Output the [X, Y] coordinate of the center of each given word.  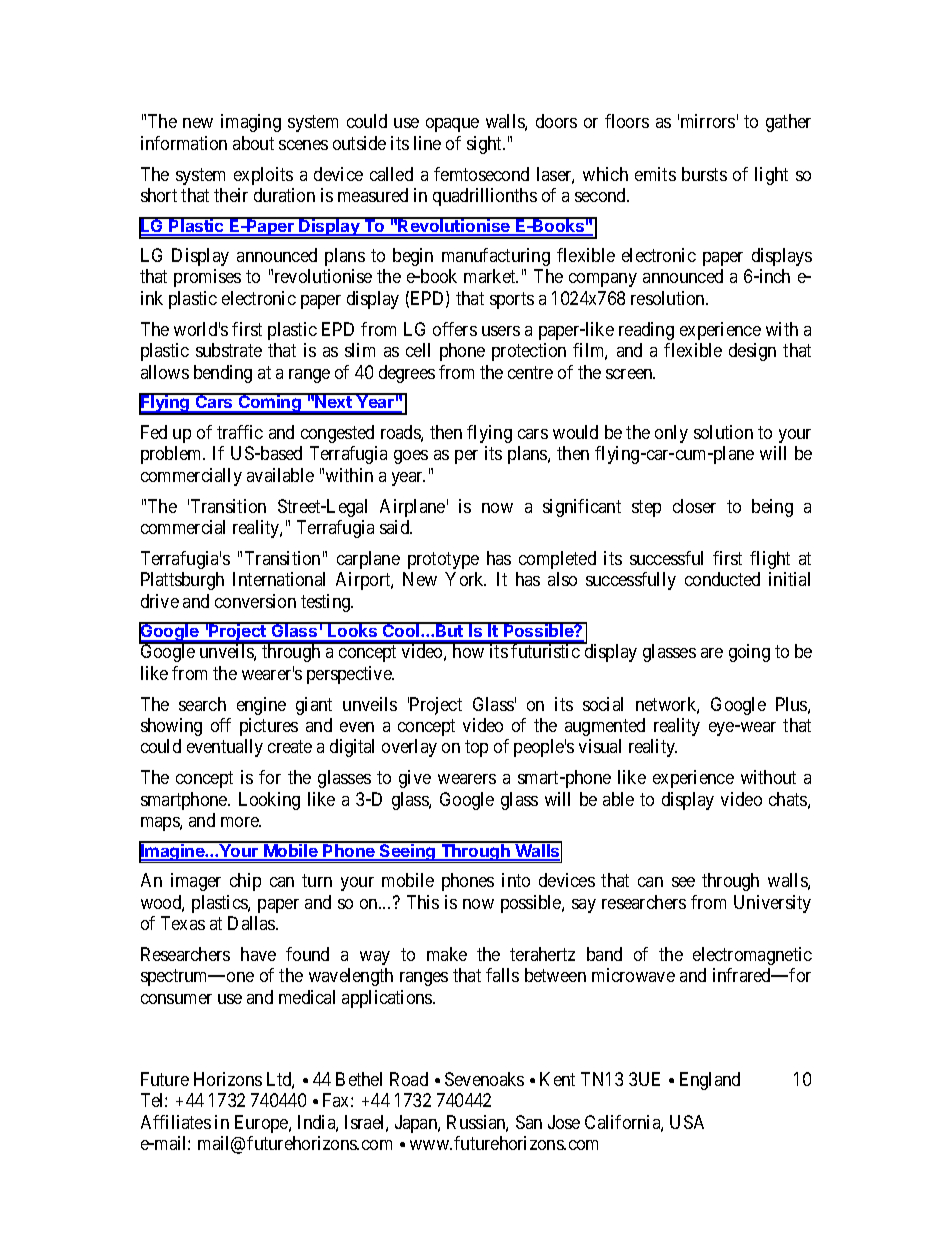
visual [600, 746]
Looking [269, 801]
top [476, 749]
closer [694, 506]
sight [486, 145]
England [710, 1081]
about [253, 143]
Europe [262, 1124]
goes [411, 457]
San [529, 1122]
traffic [240, 432]
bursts [704, 174]
